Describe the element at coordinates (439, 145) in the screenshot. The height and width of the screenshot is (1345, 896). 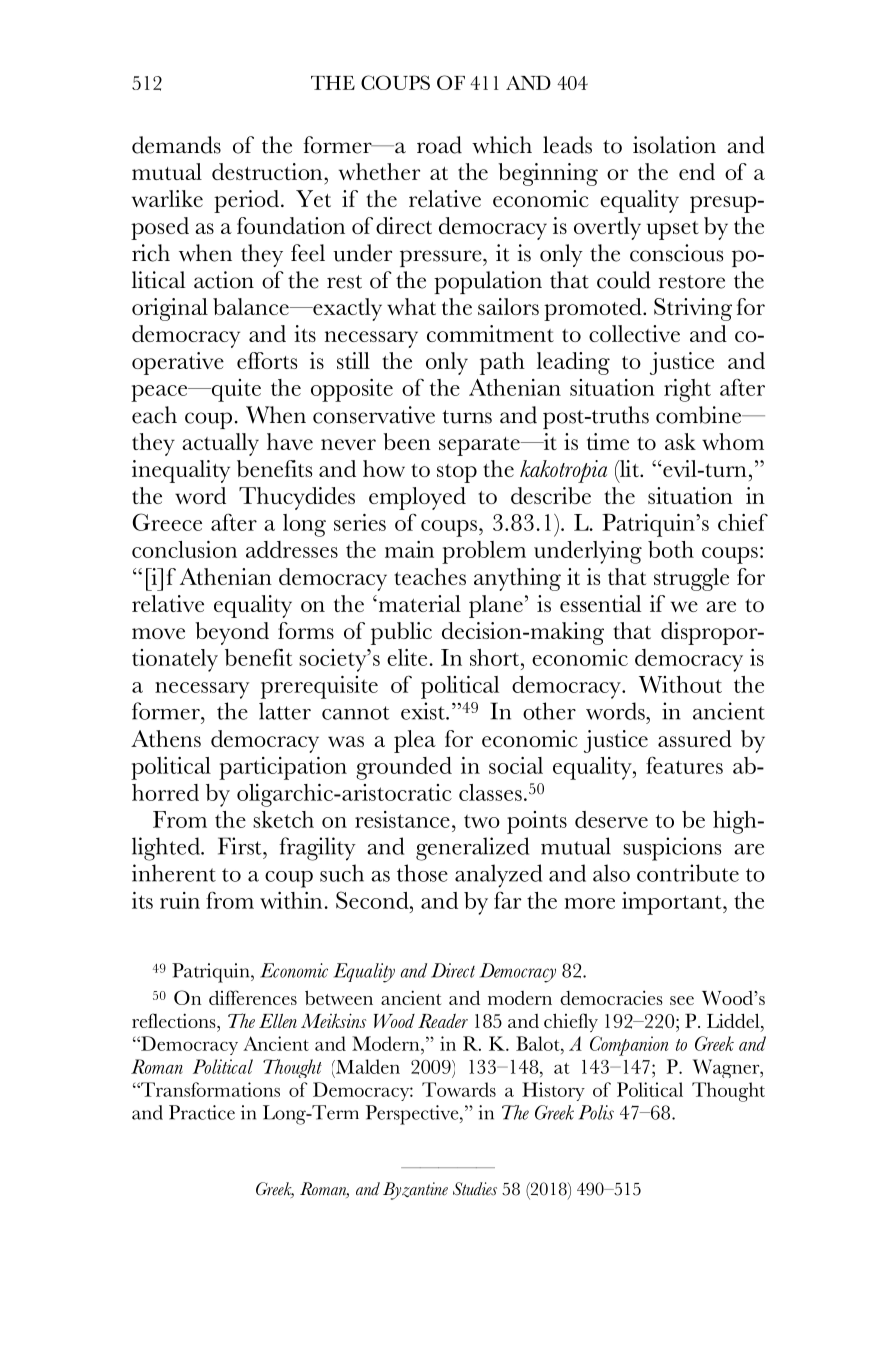
I see `road` at that location.
